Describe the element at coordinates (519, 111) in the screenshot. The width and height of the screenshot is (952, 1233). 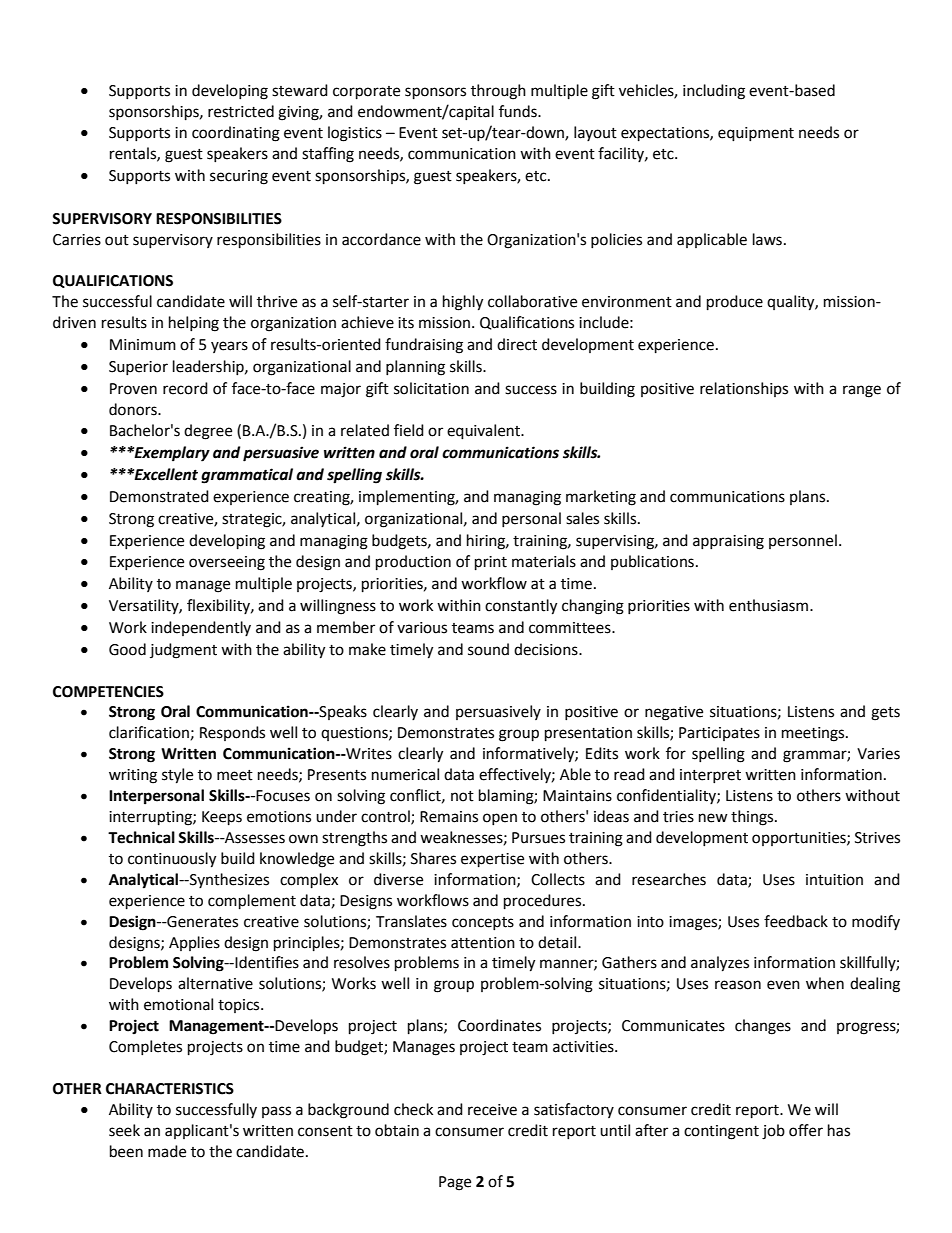
I see `funds` at that location.
